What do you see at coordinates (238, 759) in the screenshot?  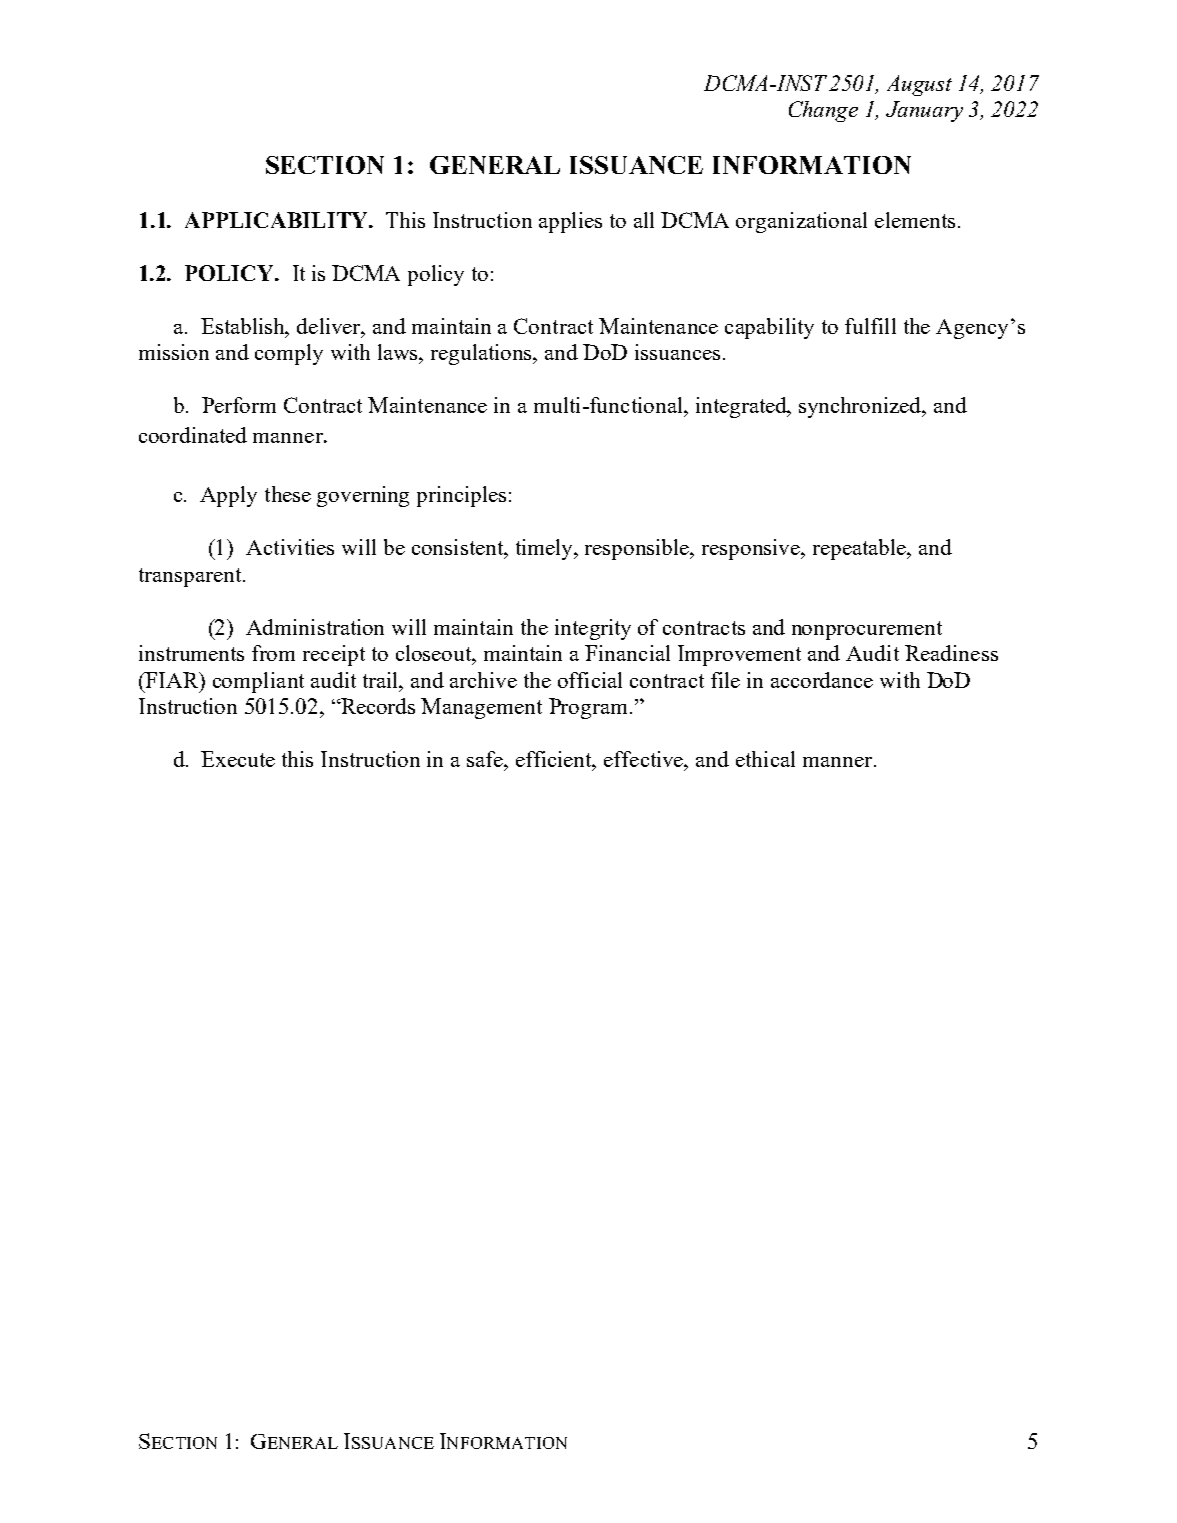 I see `Execute` at bounding box center [238, 759].
